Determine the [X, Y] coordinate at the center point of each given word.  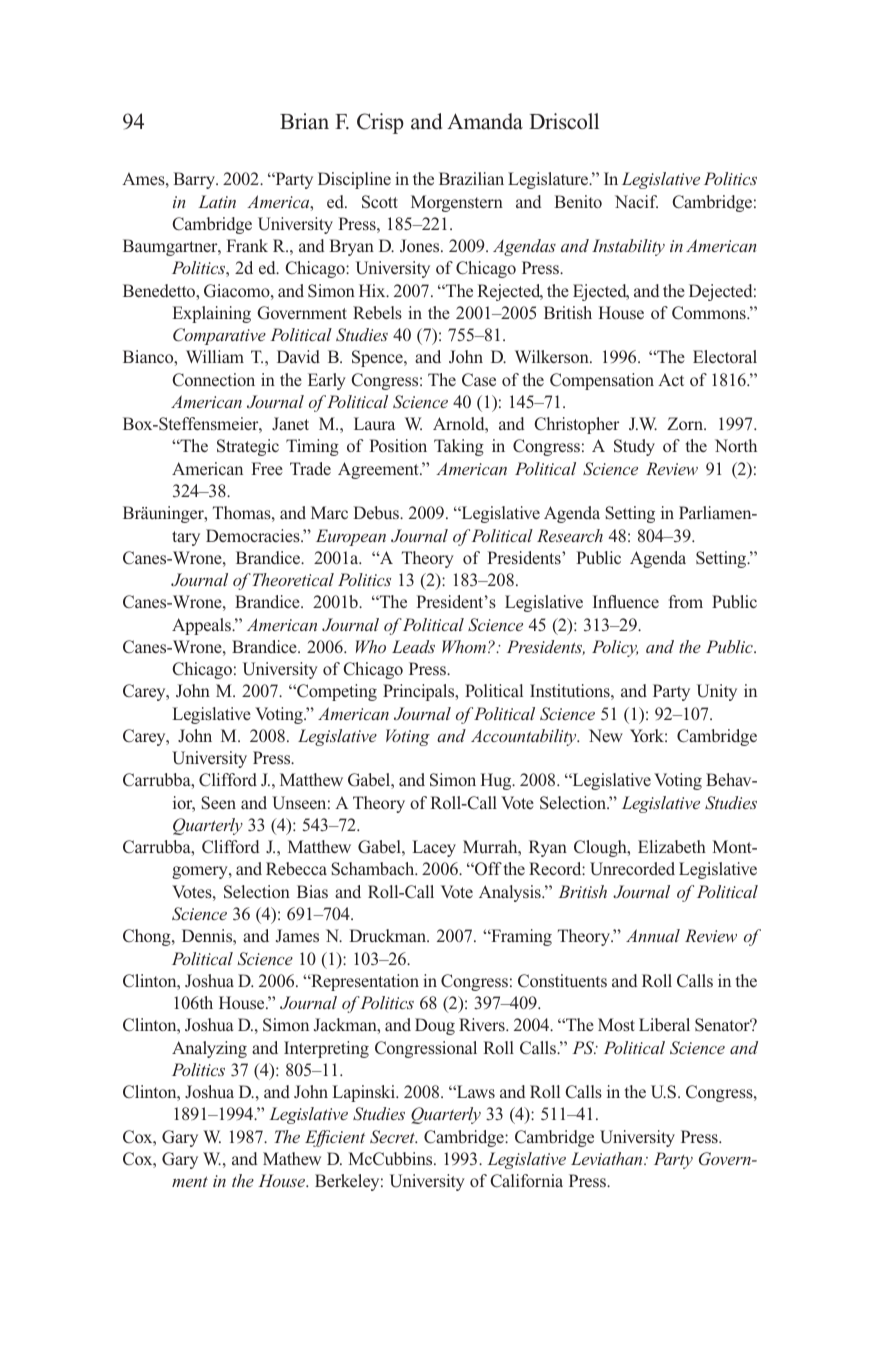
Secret [393, 1137]
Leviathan [608, 1158]
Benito [578, 201]
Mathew [292, 1158]
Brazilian [471, 178]
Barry [195, 180]
